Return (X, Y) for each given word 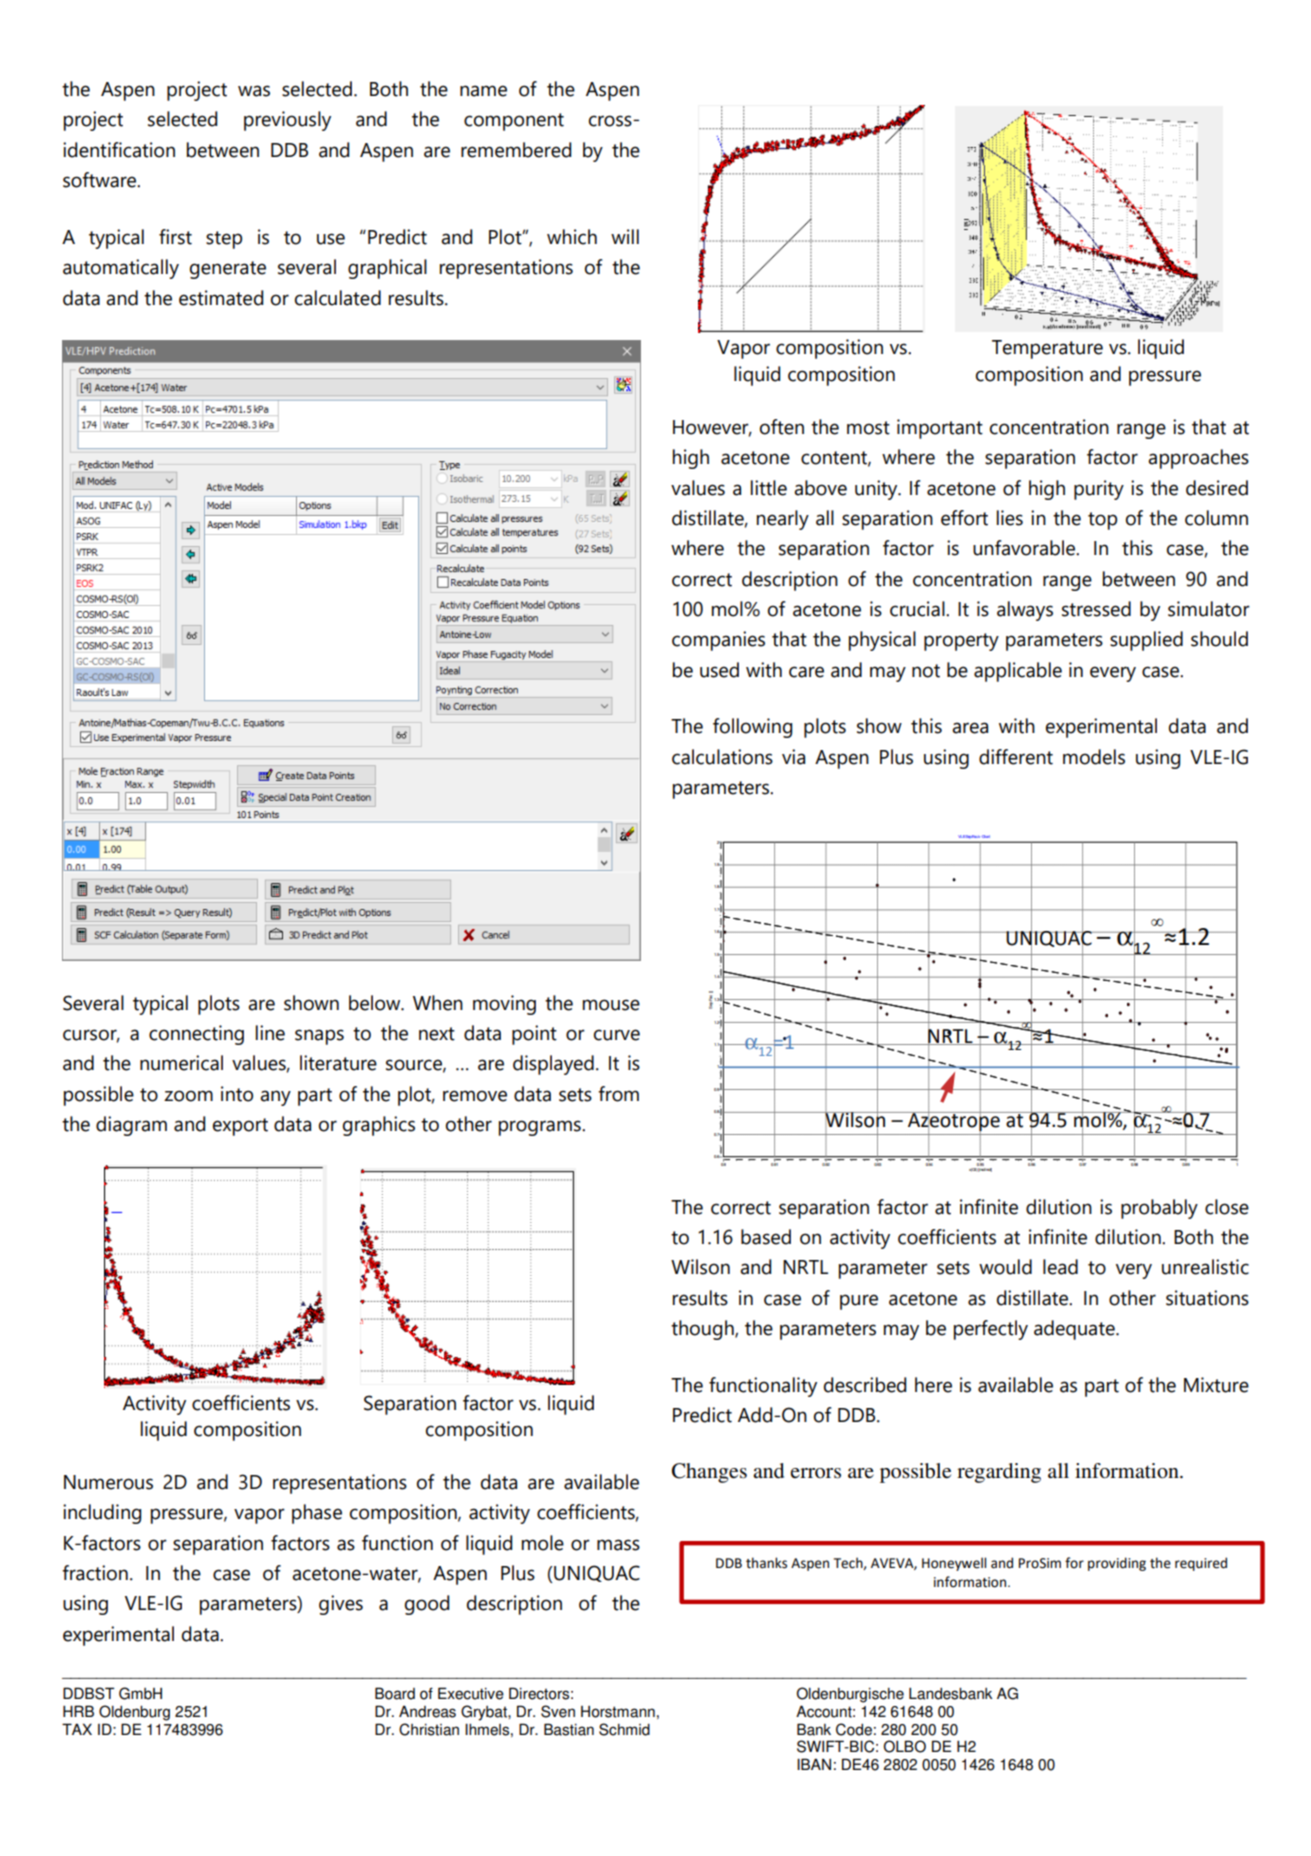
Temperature (1047, 349)
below (376, 1003)
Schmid (624, 1729)
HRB (78, 1711)
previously (287, 121)
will (625, 236)
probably (1159, 1209)
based (766, 1237)
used (719, 670)
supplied (1146, 641)
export (240, 1127)
